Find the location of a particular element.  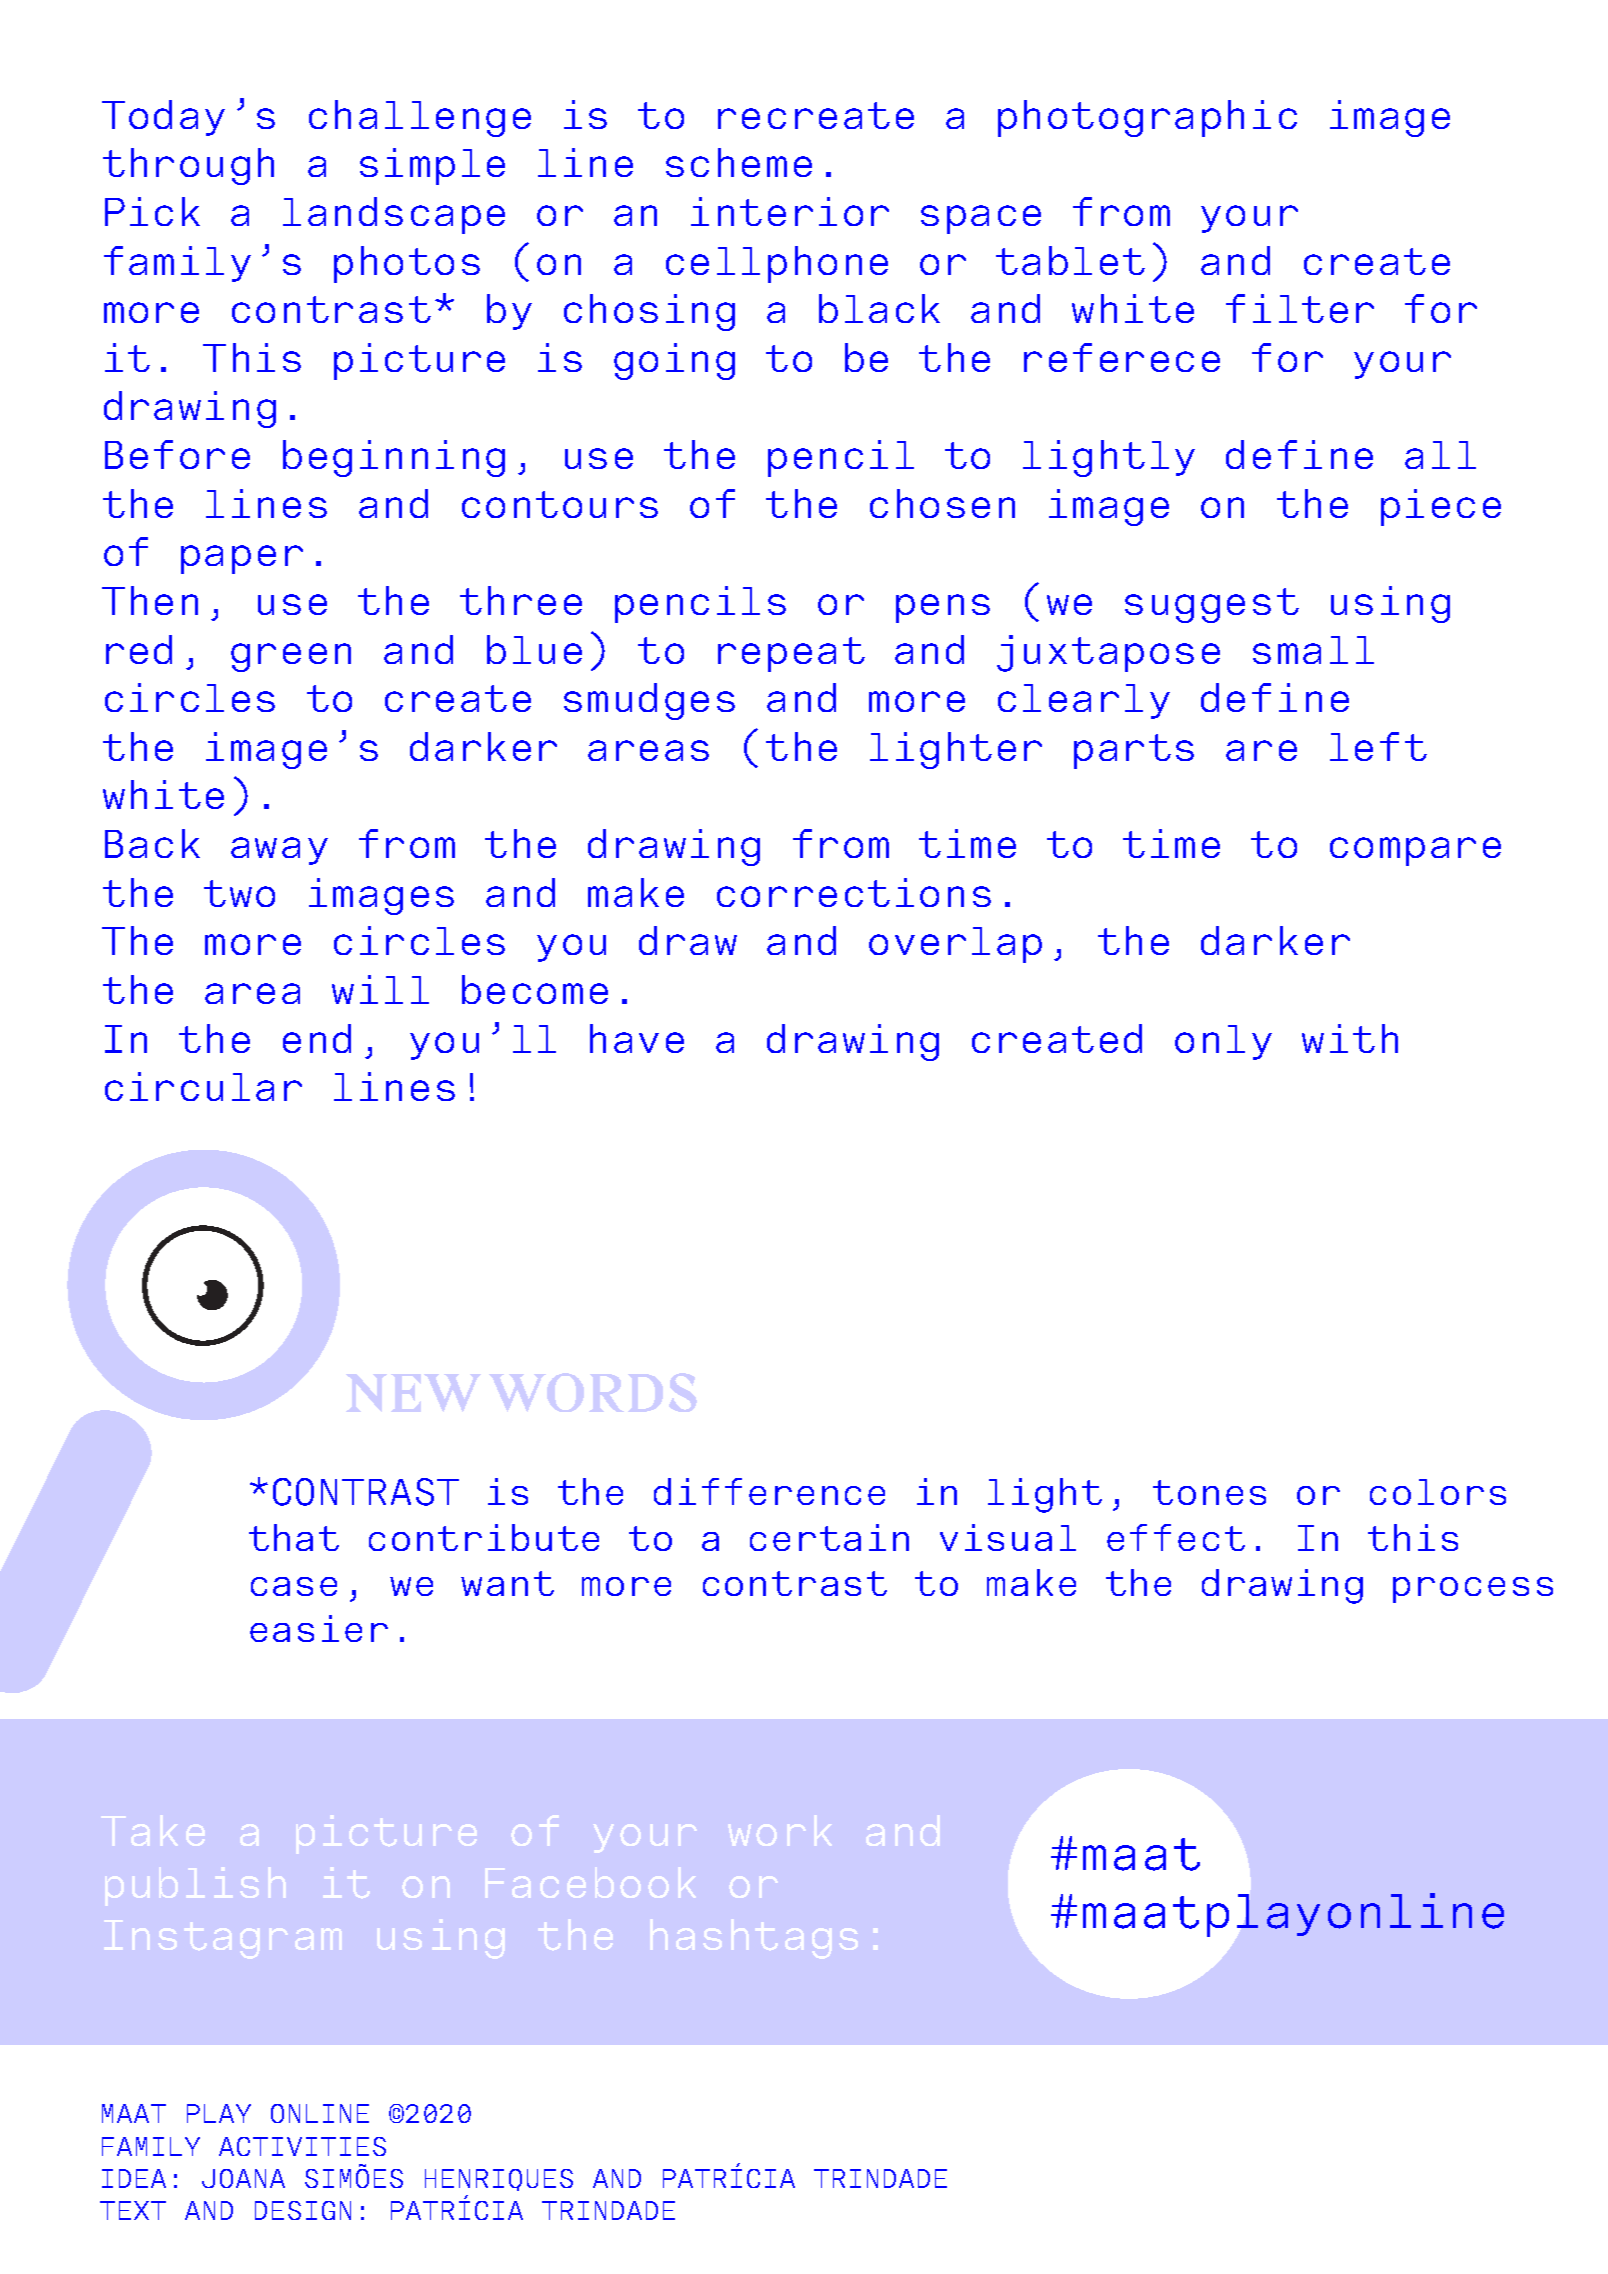

interior is located at coordinates (790, 211).
